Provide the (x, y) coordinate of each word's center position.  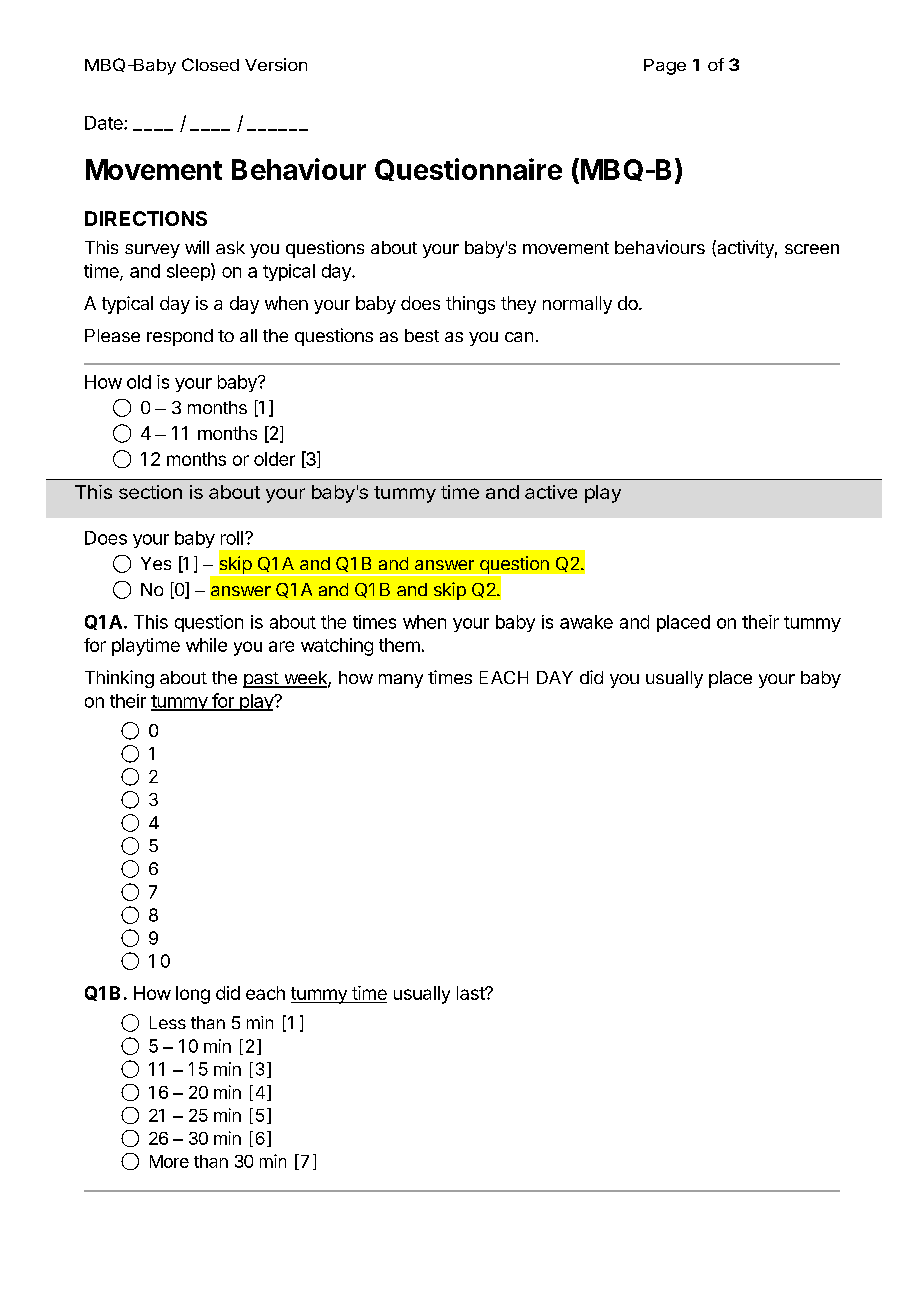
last (471, 993)
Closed (210, 64)
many (401, 681)
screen (812, 249)
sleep (189, 272)
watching (337, 647)
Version (276, 64)
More (169, 1161)
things (470, 305)
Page (665, 67)
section (150, 492)
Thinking (119, 679)
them (399, 645)
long (193, 995)
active (551, 492)
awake (586, 622)
